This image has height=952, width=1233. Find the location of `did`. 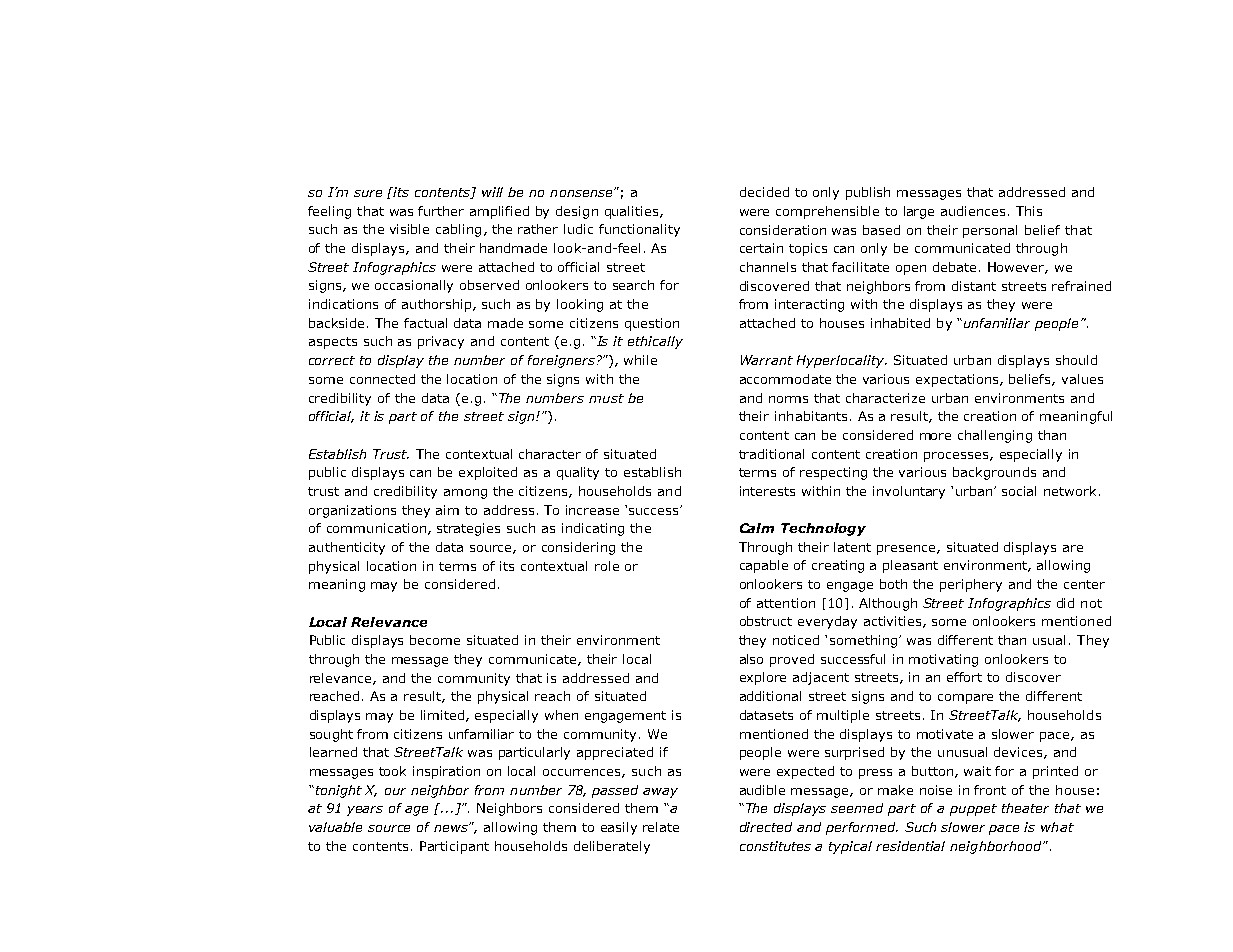

did is located at coordinates (1065, 603).
